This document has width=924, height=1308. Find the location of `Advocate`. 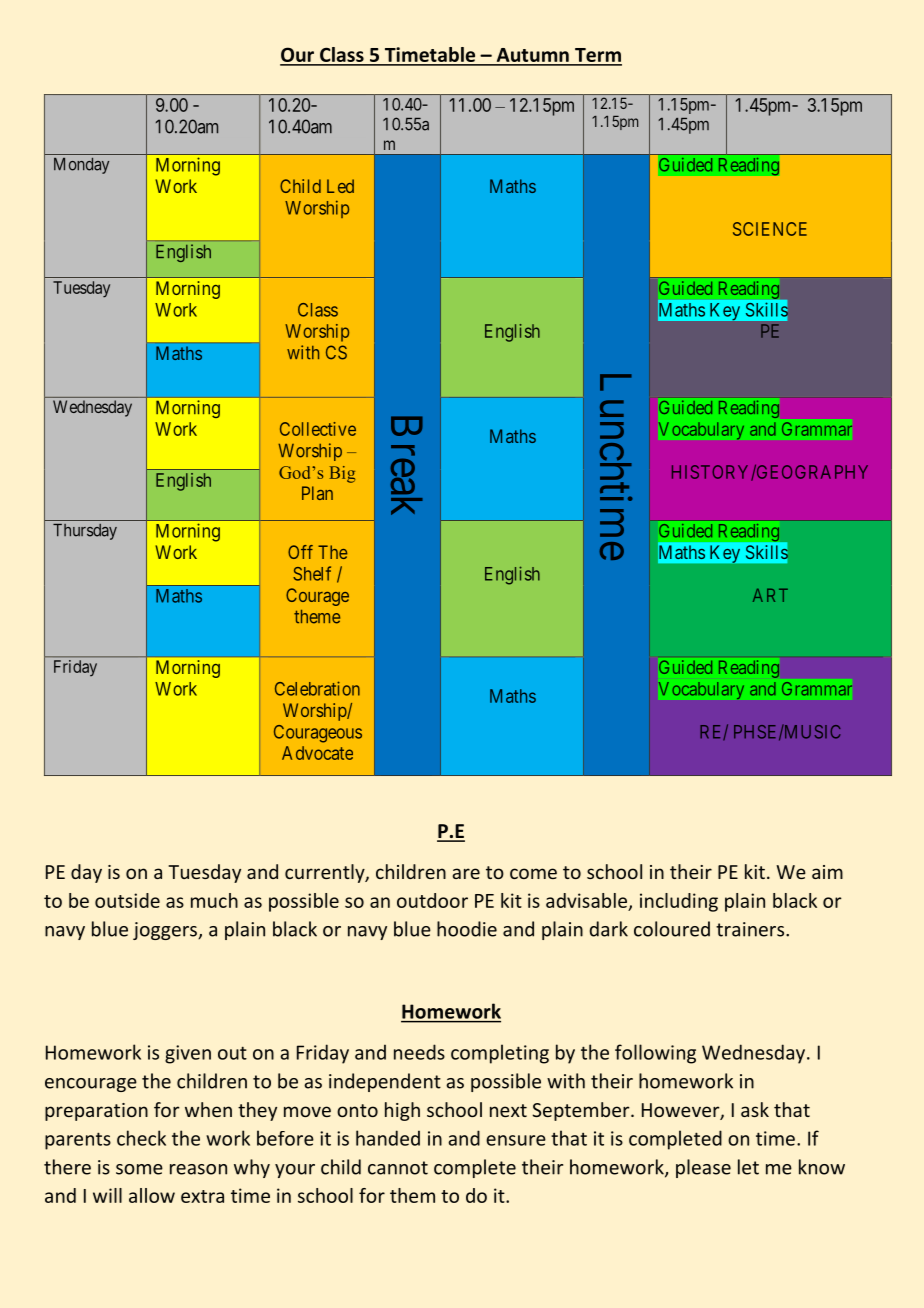

Advocate is located at coordinates (317, 753).
